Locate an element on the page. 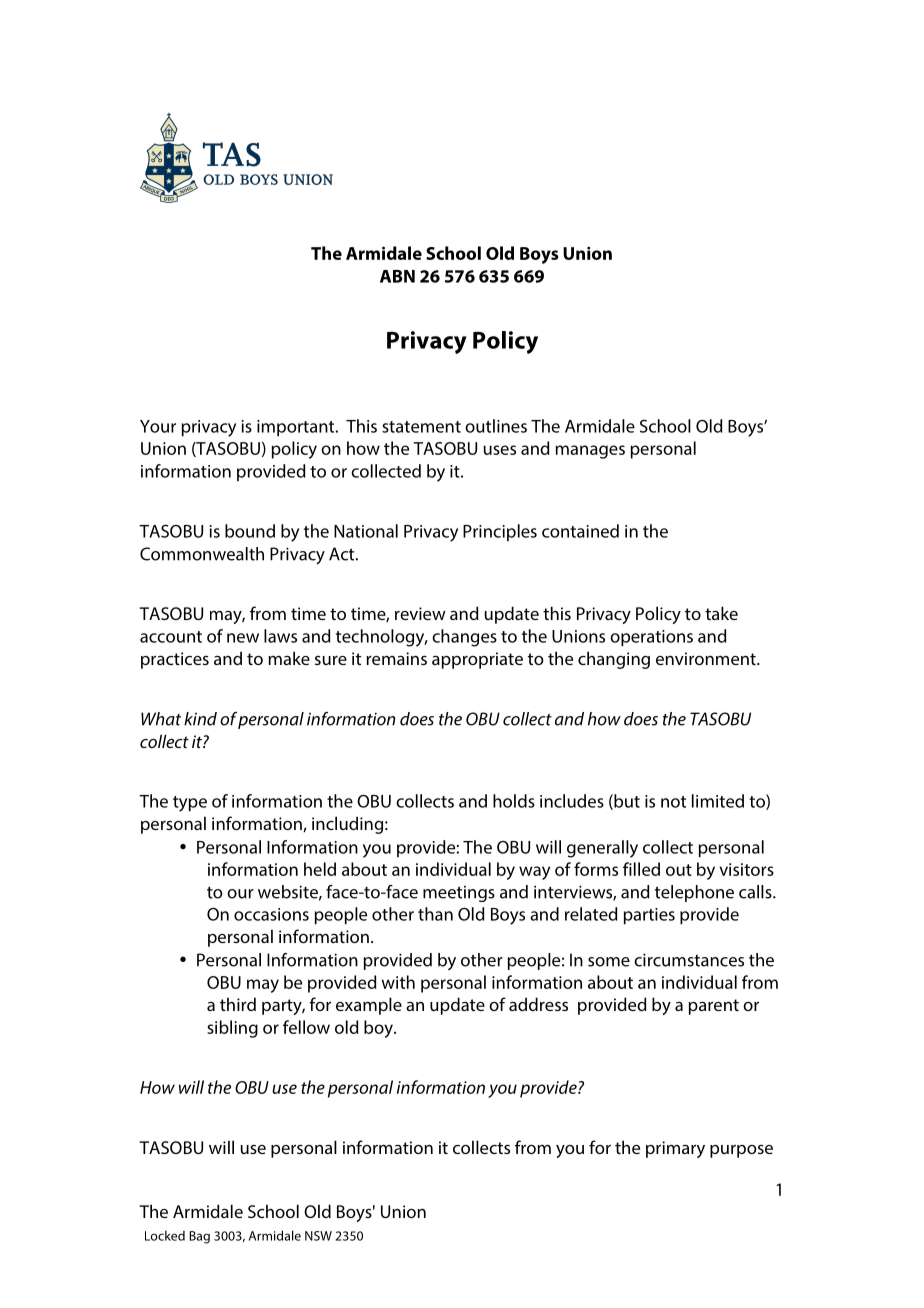  NSW is located at coordinates (318, 1236).
